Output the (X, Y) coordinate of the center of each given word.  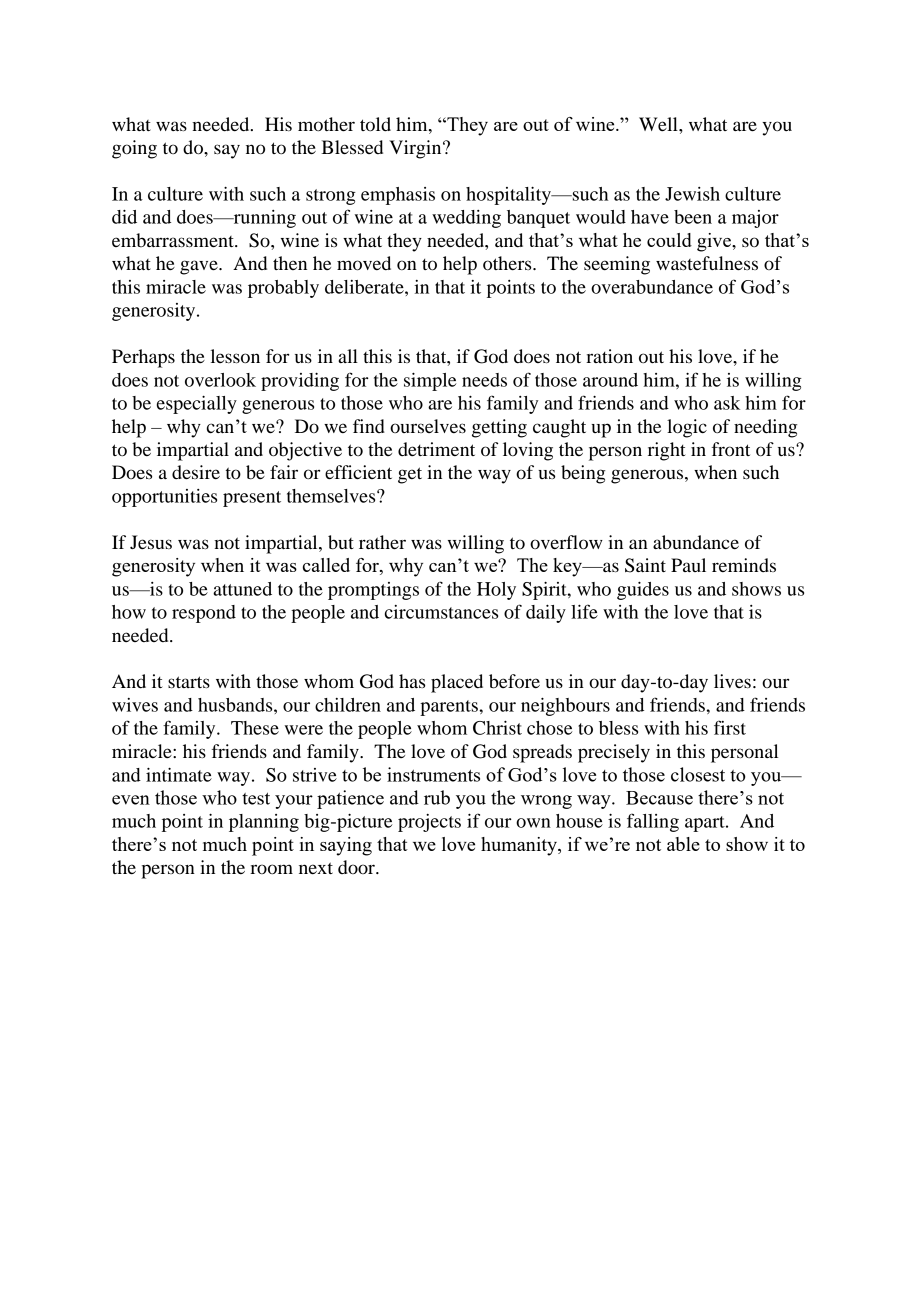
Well (659, 124)
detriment (436, 449)
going (134, 149)
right (667, 451)
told (375, 124)
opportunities (164, 498)
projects (429, 823)
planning (264, 823)
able (683, 844)
